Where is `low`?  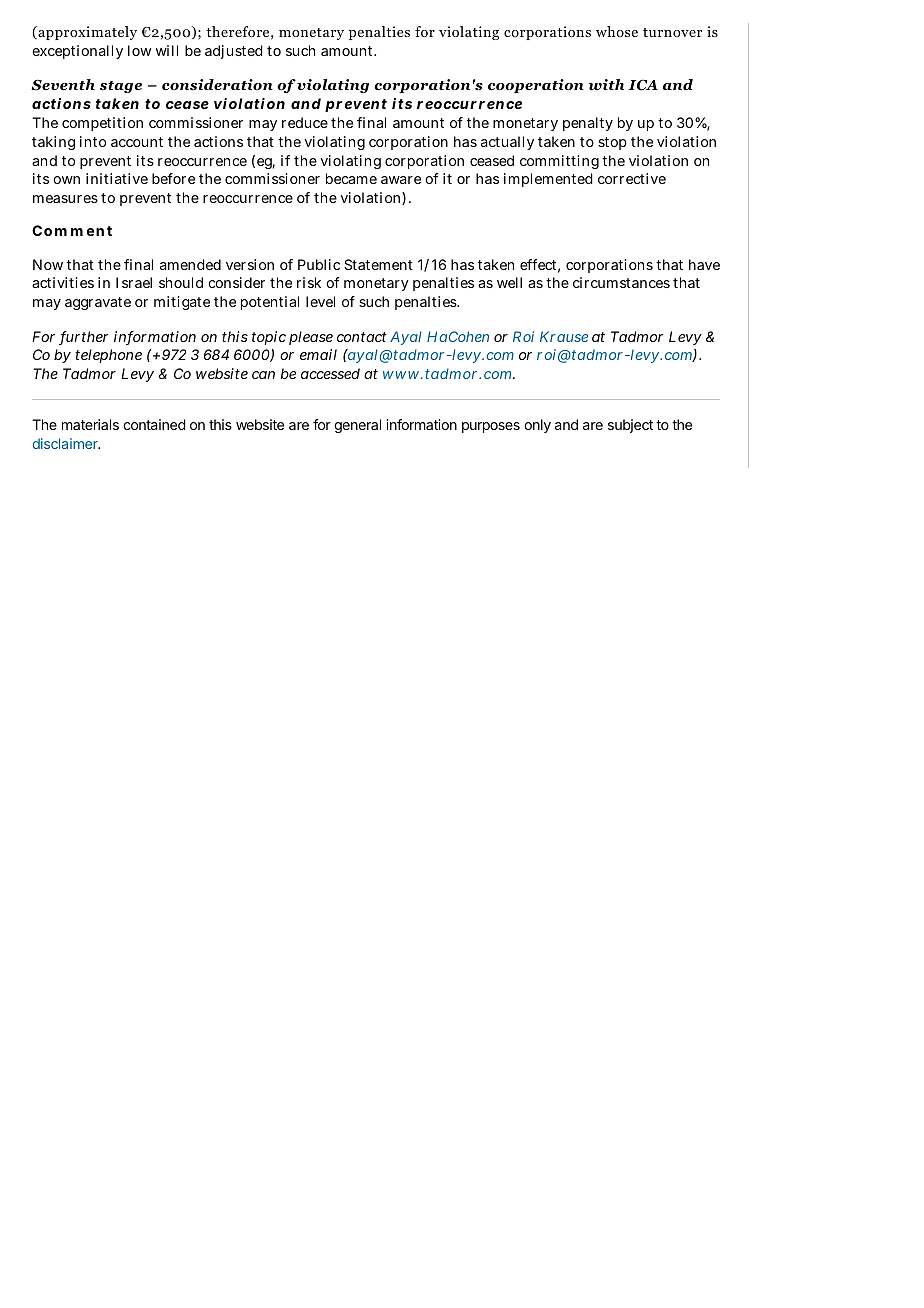
low is located at coordinates (139, 50).
